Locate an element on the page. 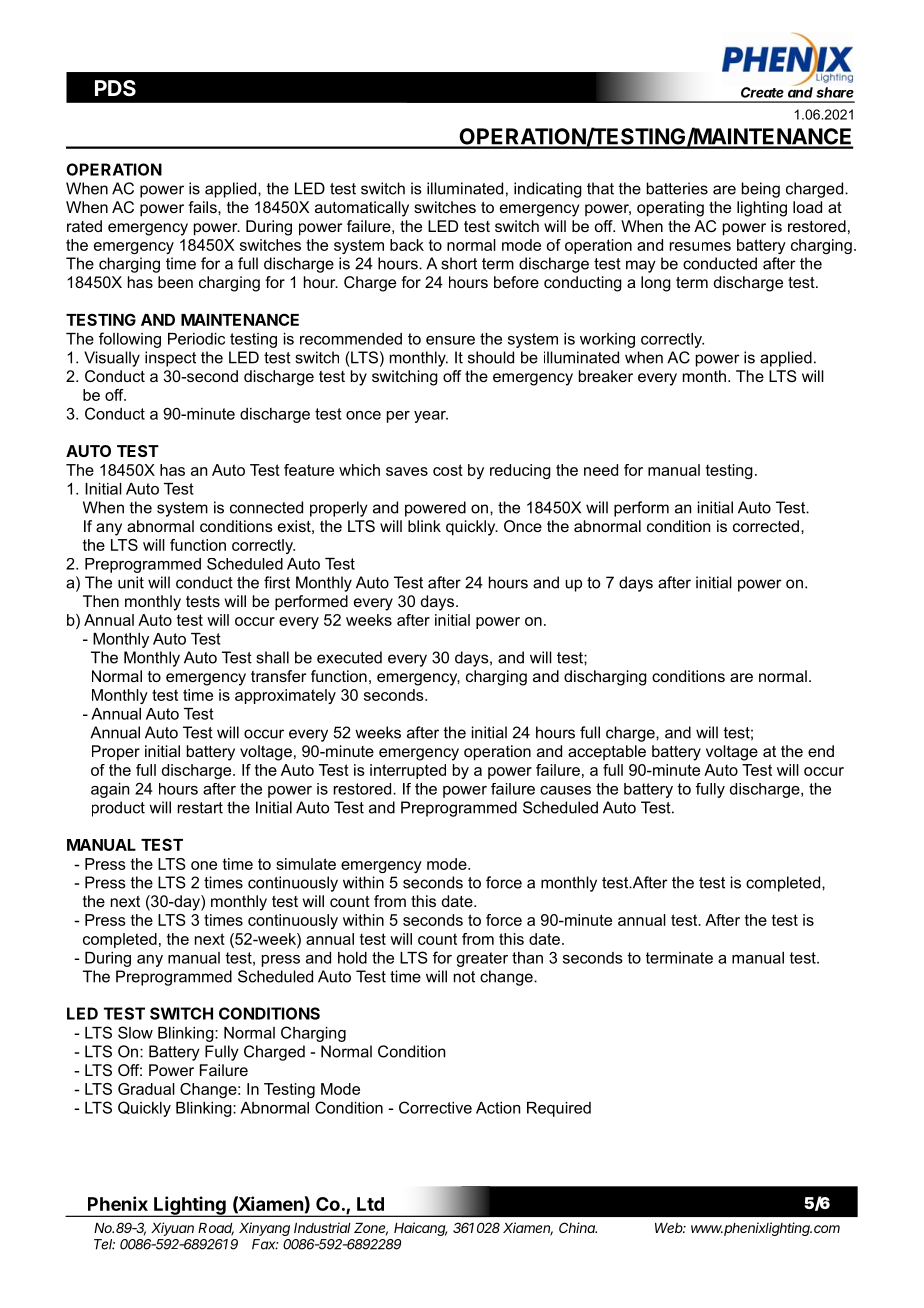 This image has height=1308, width=924. cost is located at coordinates (448, 470).
